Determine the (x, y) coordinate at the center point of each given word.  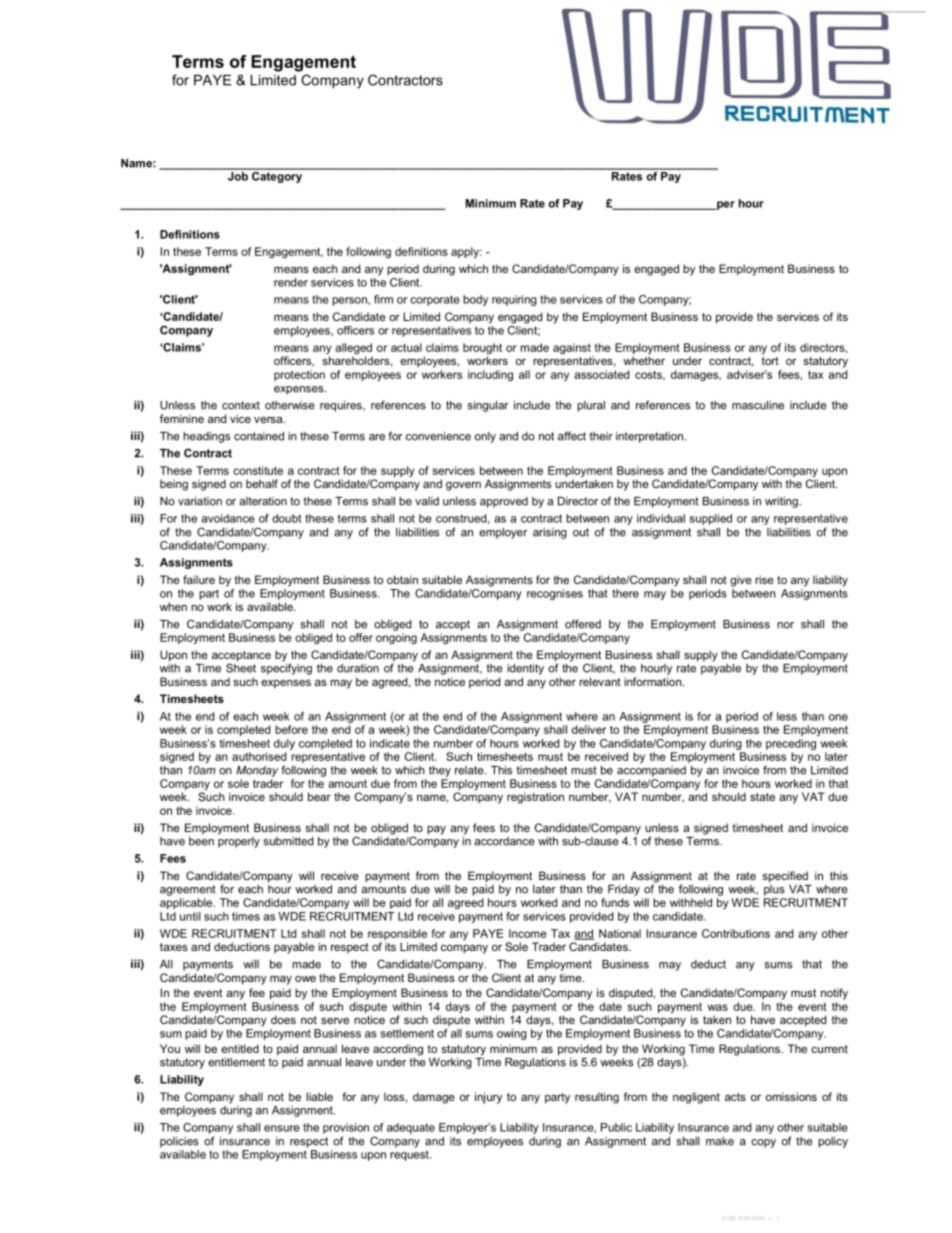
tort (770, 361)
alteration (263, 501)
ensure (282, 1128)
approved (504, 502)
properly (239, 841)
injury (488, 1098)
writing (781, 502)
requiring (514, 300)
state (762, 797)
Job (237, 175)
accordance (504, 841)
